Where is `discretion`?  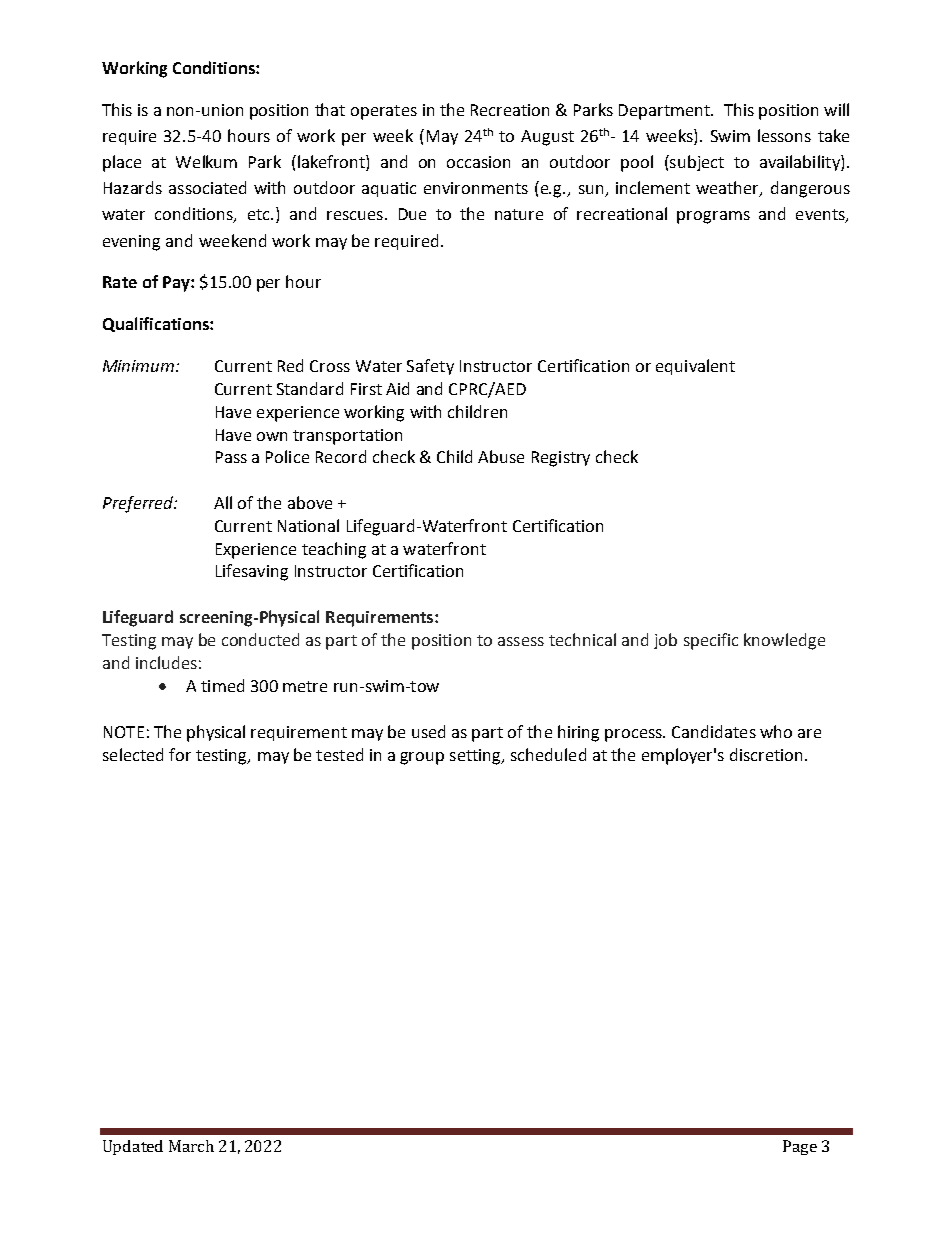 discretion is located at coordinates (766, 754).
